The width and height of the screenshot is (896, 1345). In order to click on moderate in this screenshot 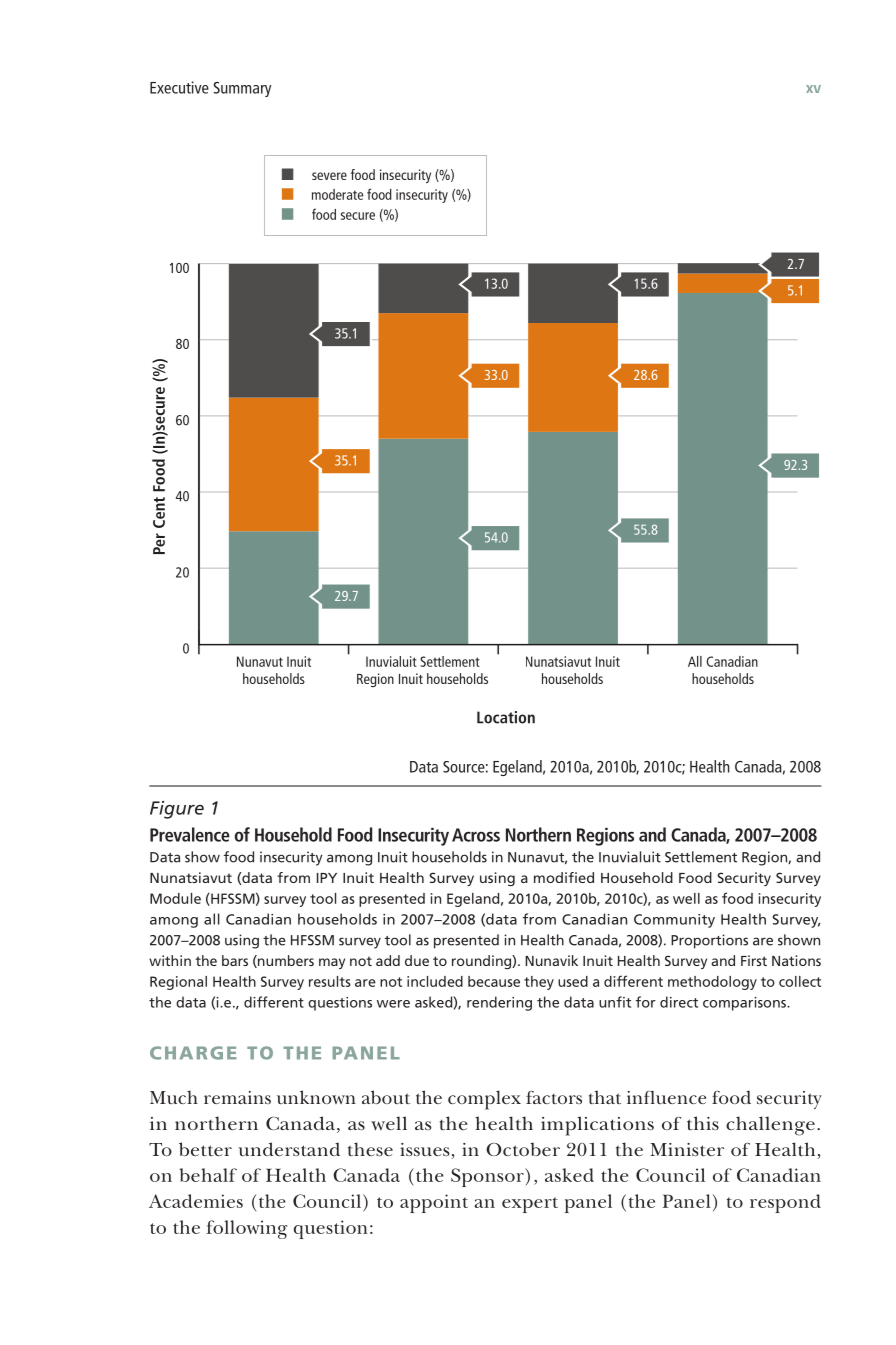, I will do `click(337, 194)`.
